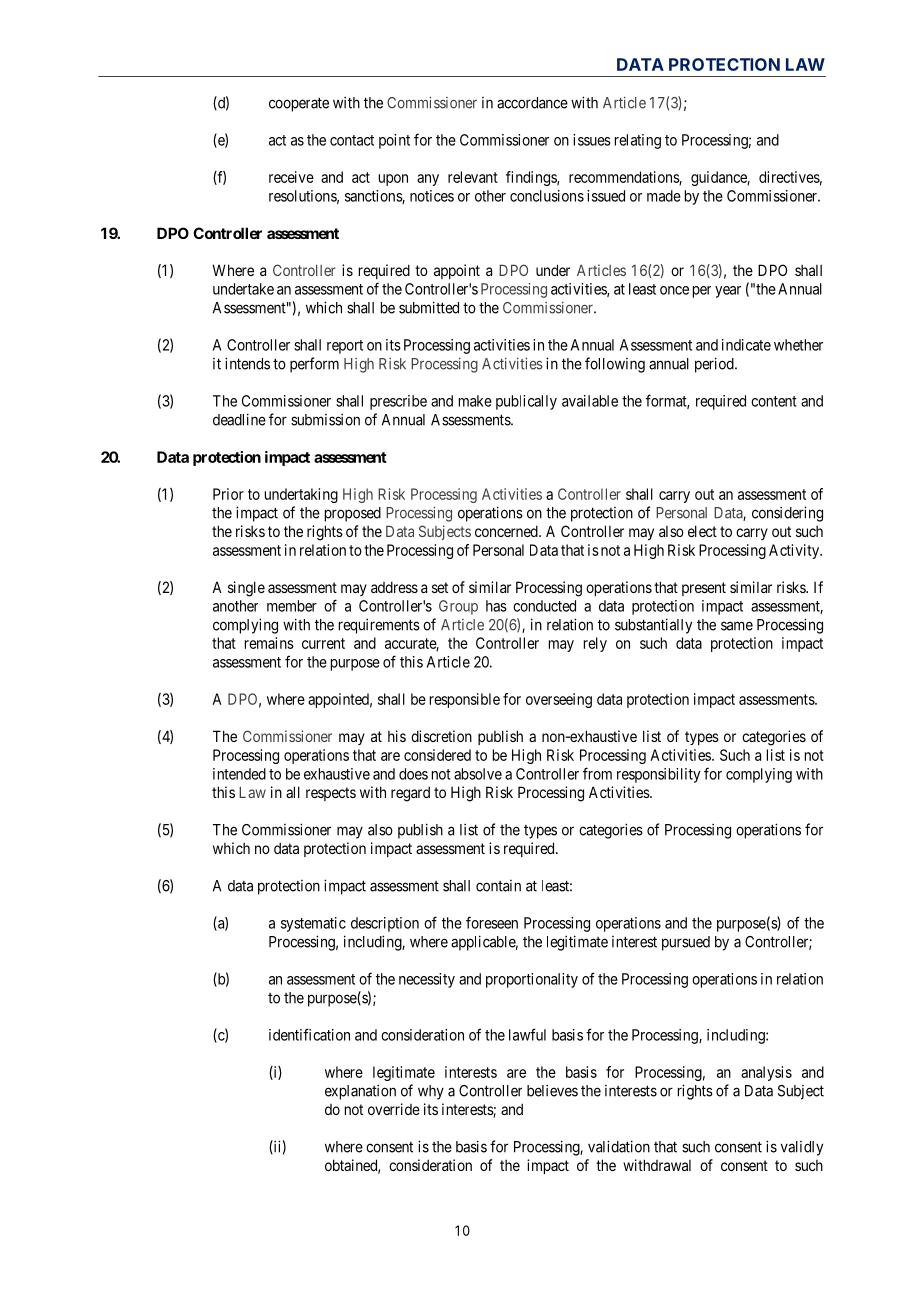 This page has width=924, height=1308. I want to click on content, so click(774, 401).
